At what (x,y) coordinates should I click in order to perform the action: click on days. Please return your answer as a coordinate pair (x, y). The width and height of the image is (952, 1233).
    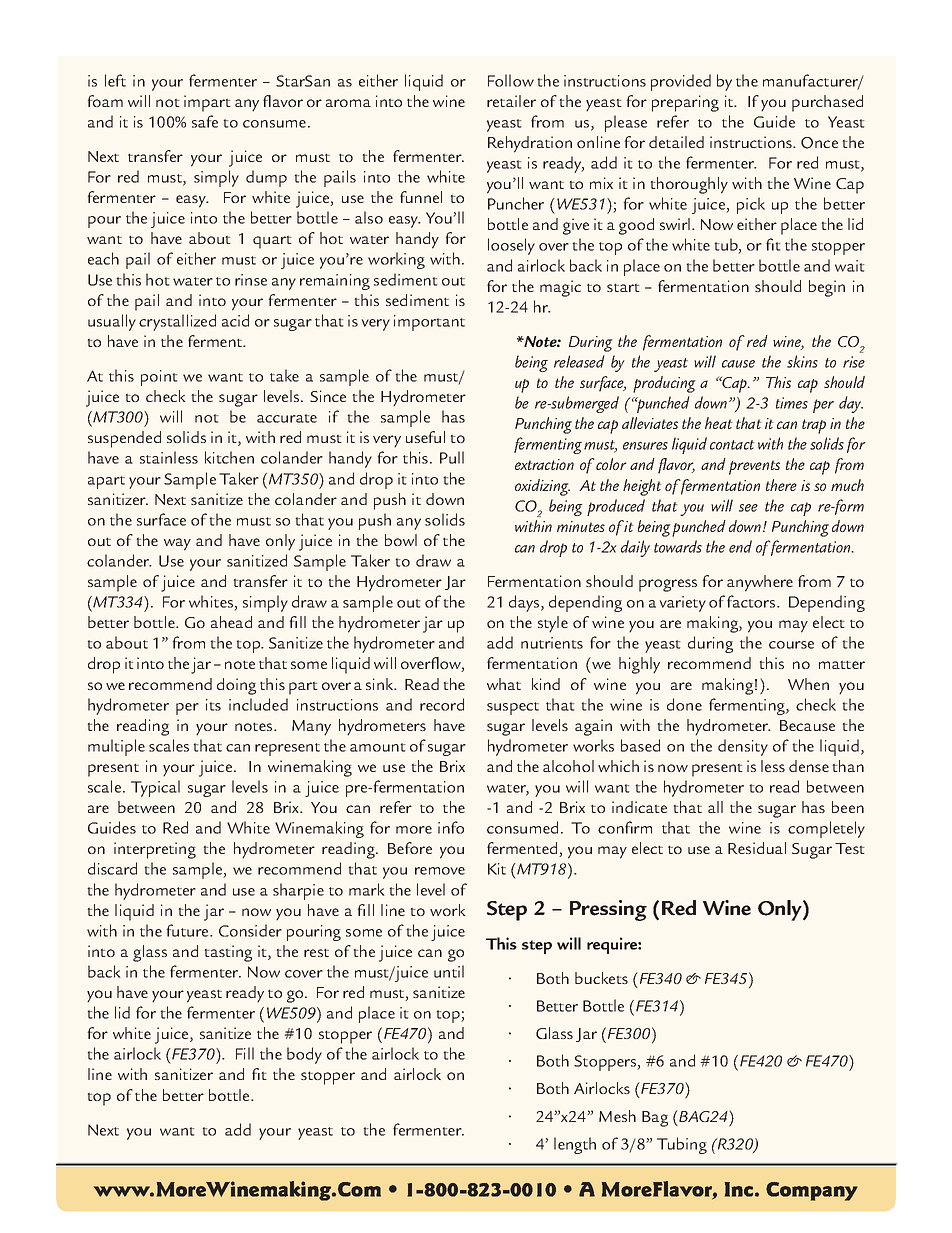
    Looking at the image, I should click on (525, 603).
